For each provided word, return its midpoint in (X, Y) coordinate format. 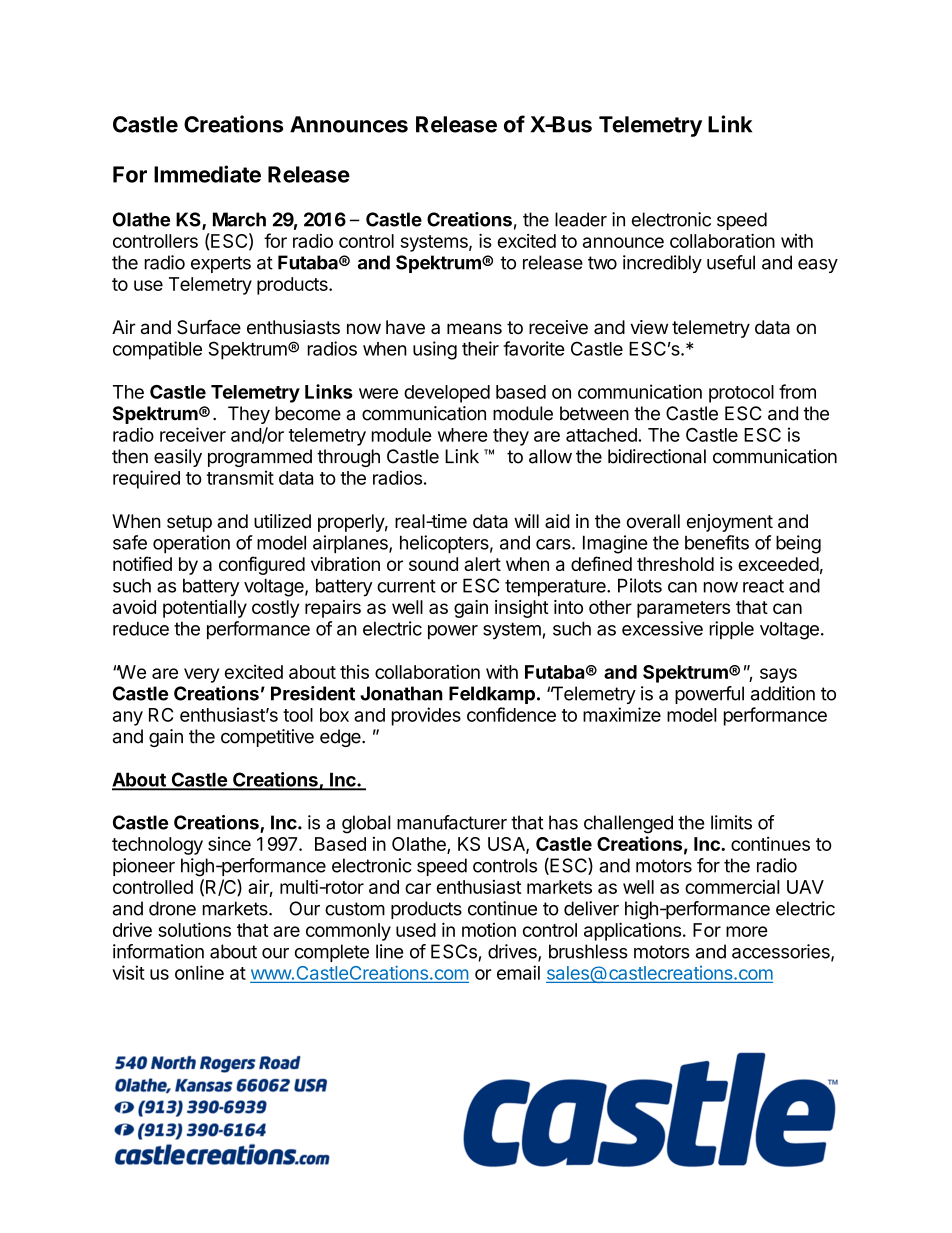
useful (731, 262)
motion (489, 930)
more (747, 931)
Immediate (207, 174)
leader (581, 219)
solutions (194, 929)
